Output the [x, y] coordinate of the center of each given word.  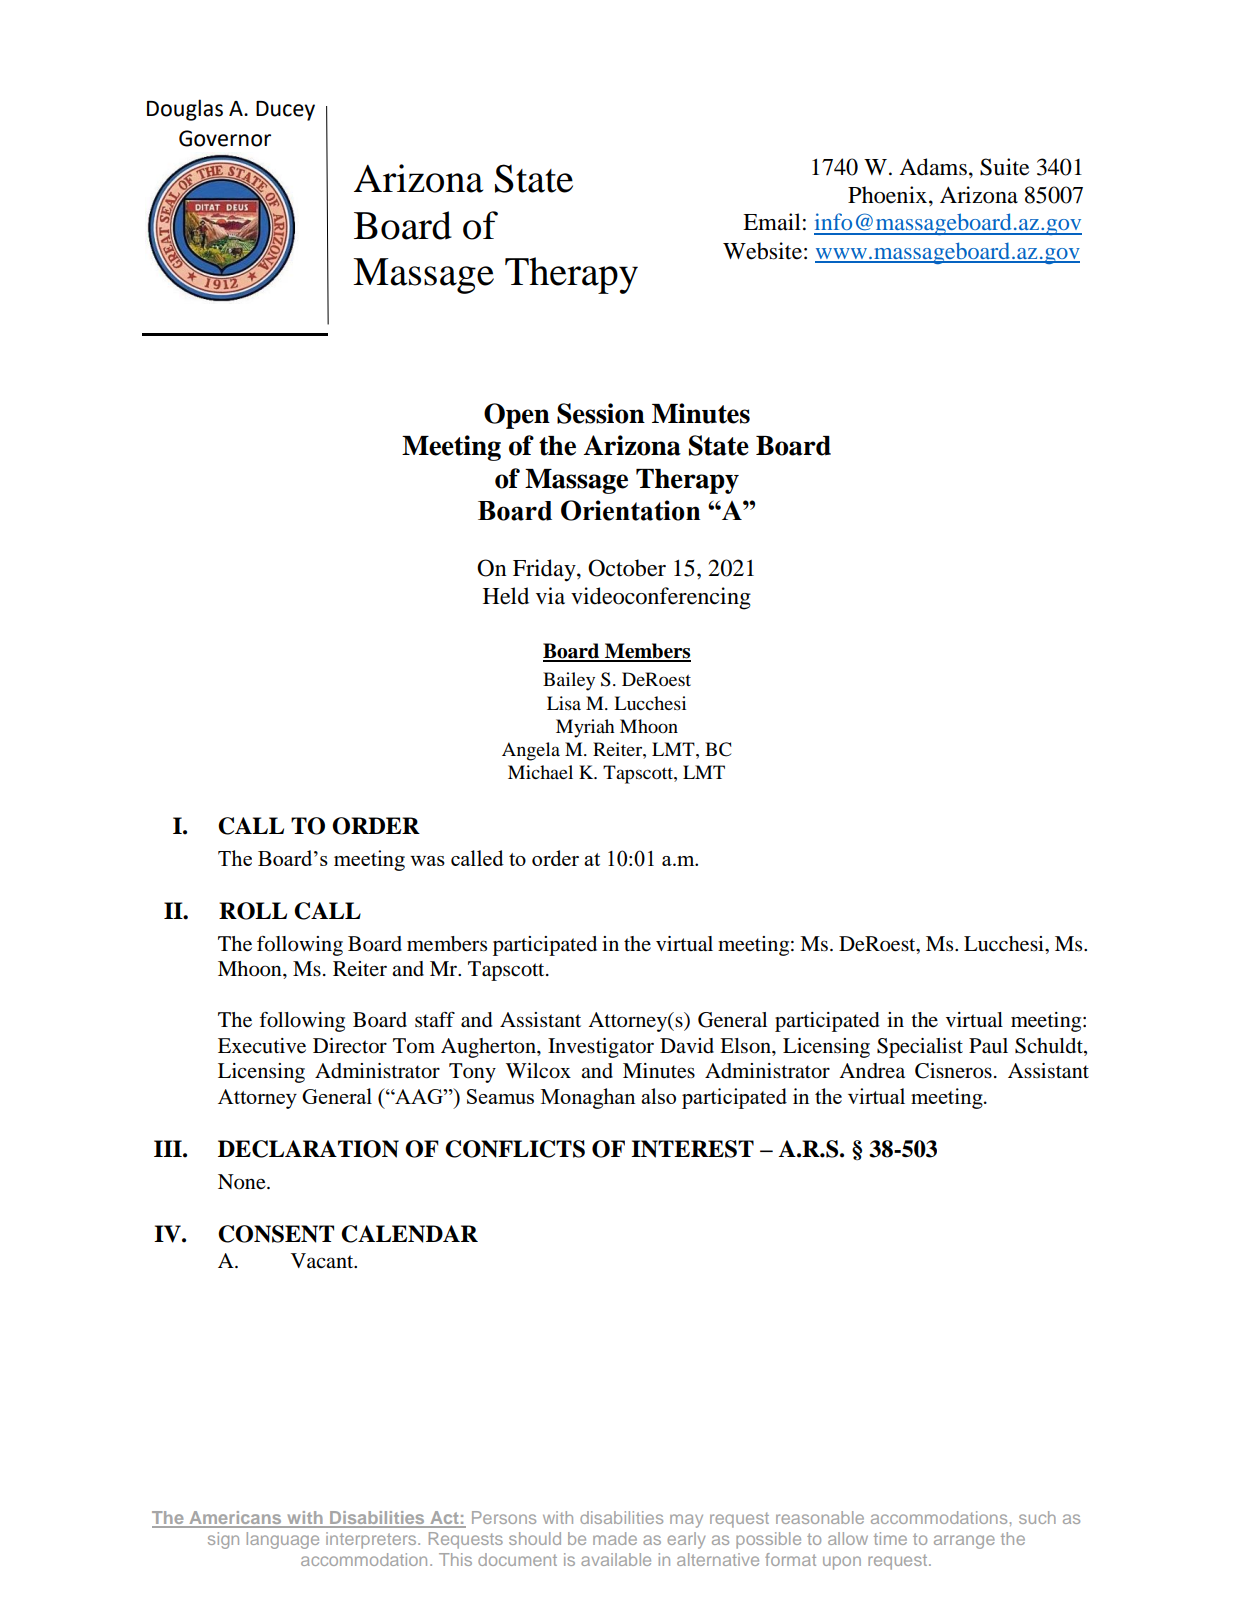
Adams [933, 167]
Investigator [601, 1048]
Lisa [564, 703]
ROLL [253, 911]
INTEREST [692, 1149]
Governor [225, 138]
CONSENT [276, 1234]
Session [601, 413]
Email [772, 222]
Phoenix [887, 195]
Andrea [872, 1071]
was [427, 861]
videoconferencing [661, 598]
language [283, 1540]
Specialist [920, 1048]
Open [517, 416]
